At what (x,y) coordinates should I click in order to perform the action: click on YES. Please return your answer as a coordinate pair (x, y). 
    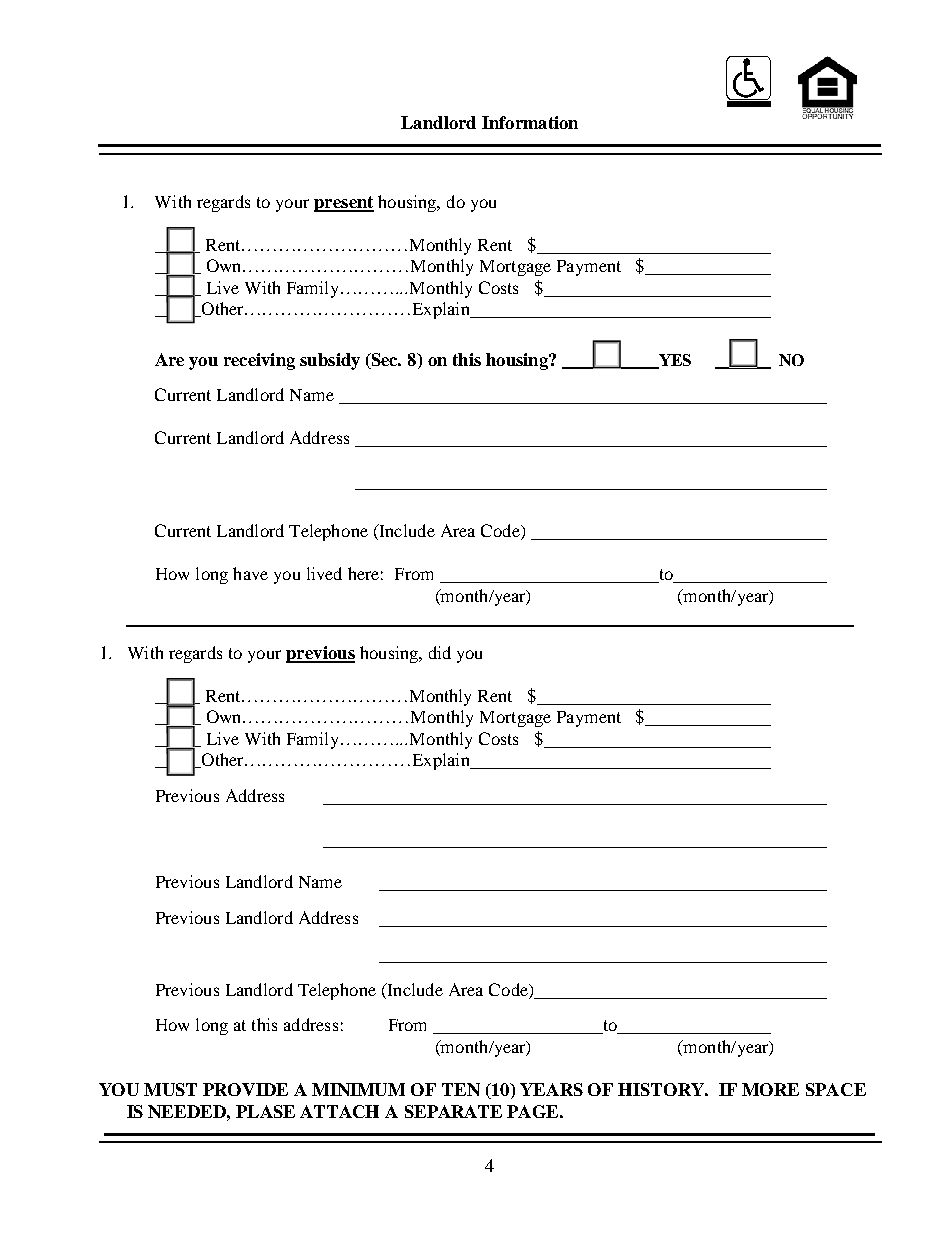
    Looking at the image, I should click on (673, 361).
